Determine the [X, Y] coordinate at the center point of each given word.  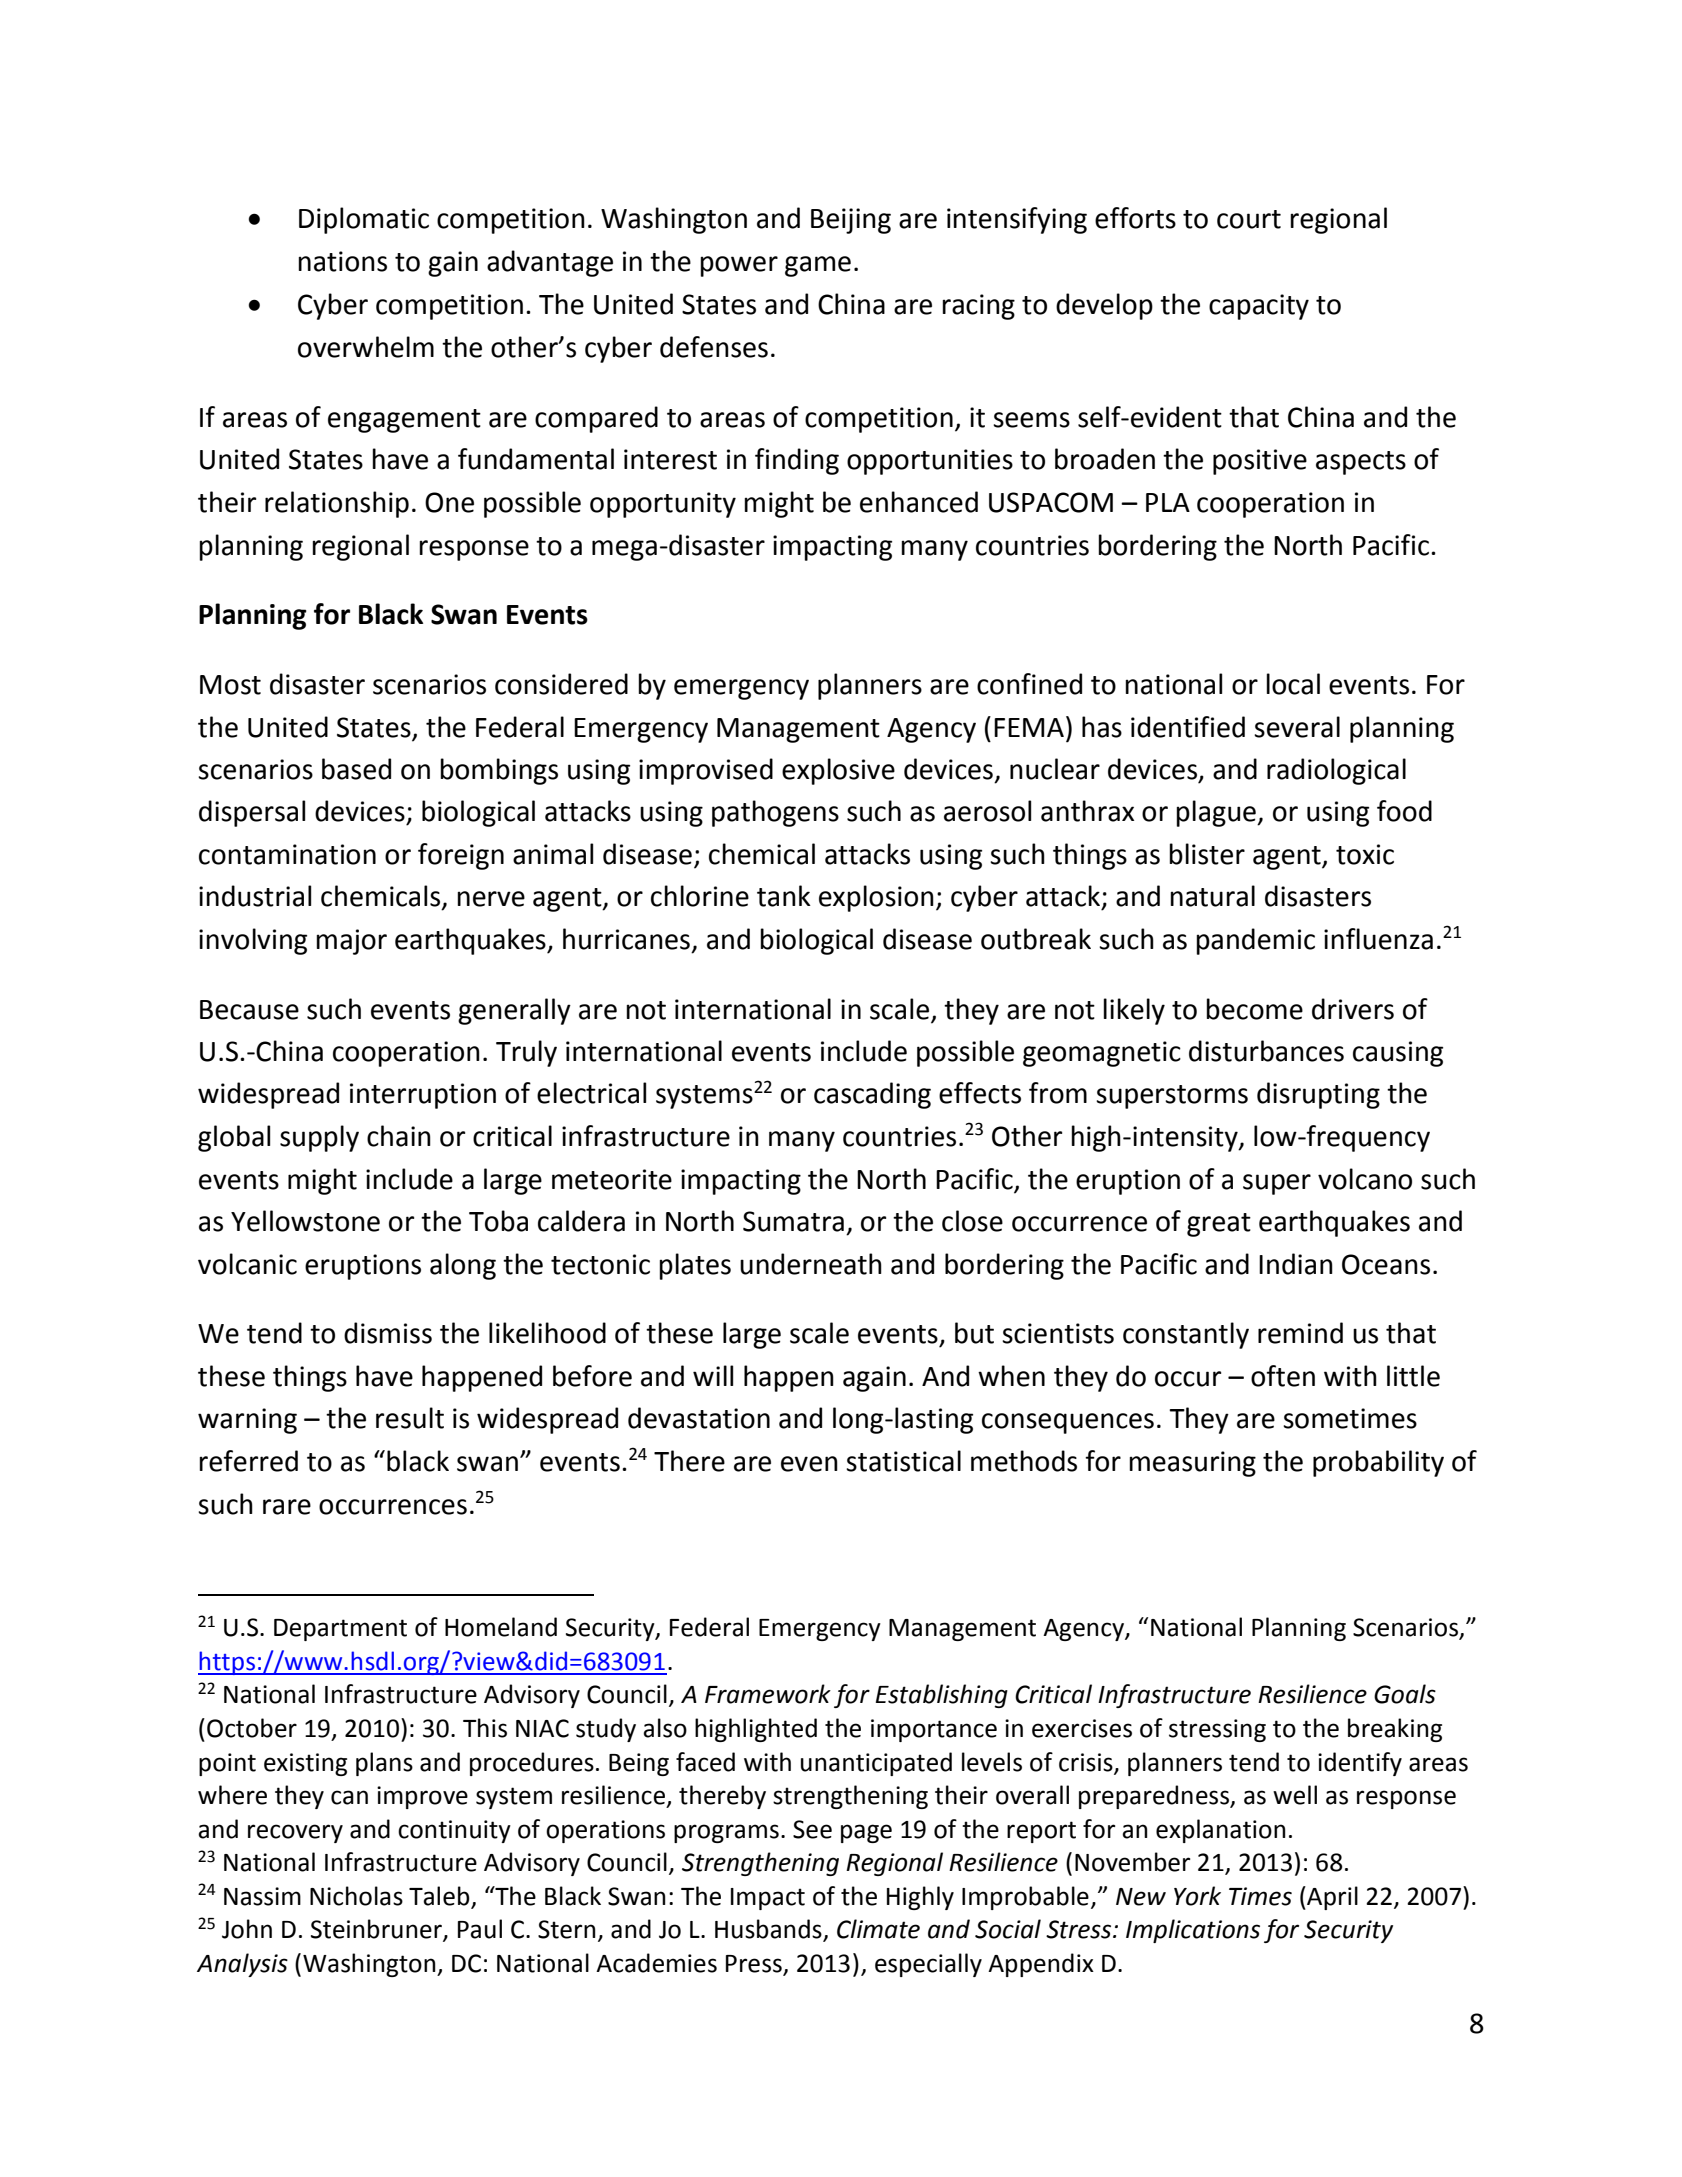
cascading [872, 1095]
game [818, 266]
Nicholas [356, 1896]
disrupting [1318, 1095]
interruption [423, 1096]
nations [342, 261]
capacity [1259, 307]
